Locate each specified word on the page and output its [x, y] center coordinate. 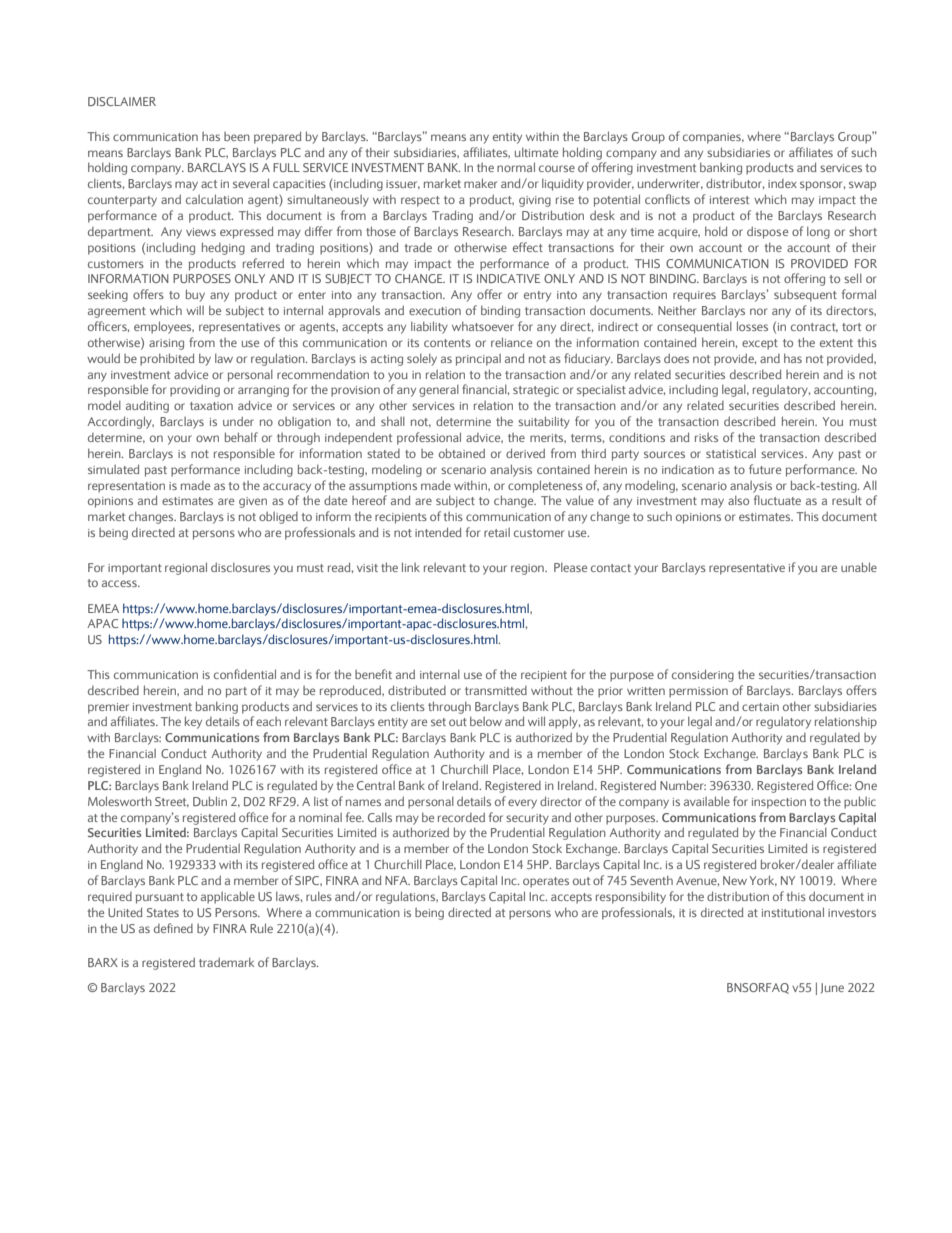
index [782, 183]
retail [497, 532]
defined [173, 928]
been [237, 136]
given [253, 502]
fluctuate [777, 500]
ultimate [536, 152]
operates [546, 882]
